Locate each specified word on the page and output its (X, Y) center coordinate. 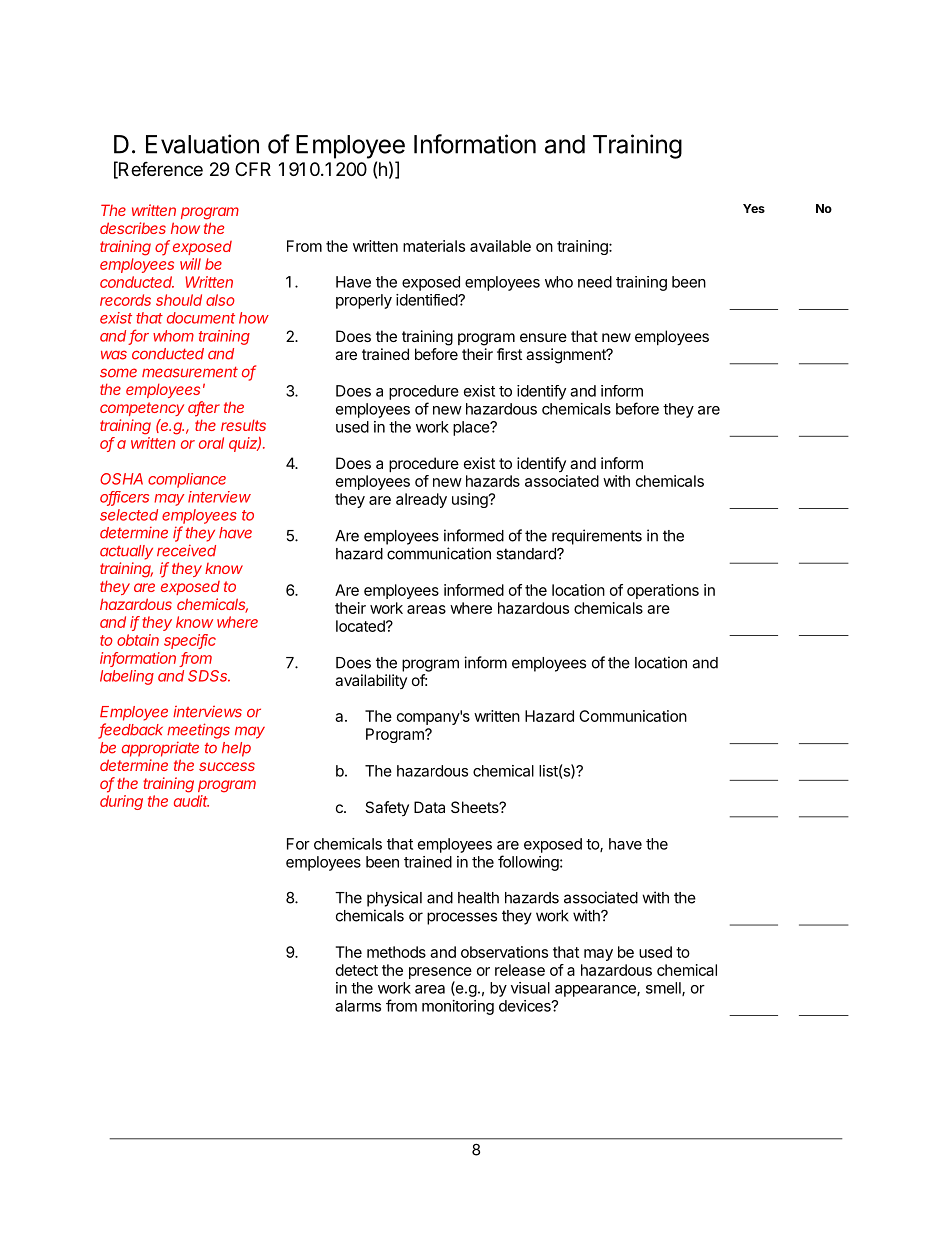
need (595, 282)
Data (429, 807)
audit (191, 801)
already (421, 500)
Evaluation (202, 144)
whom (173, 336)
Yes (754, 208)
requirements (597, 537)
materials (434, 246)
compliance (187, 480)
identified (427, 300)
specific (190, 641)
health (478, 898)
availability (371, 681)
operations (663, 591)
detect (357, 970)
